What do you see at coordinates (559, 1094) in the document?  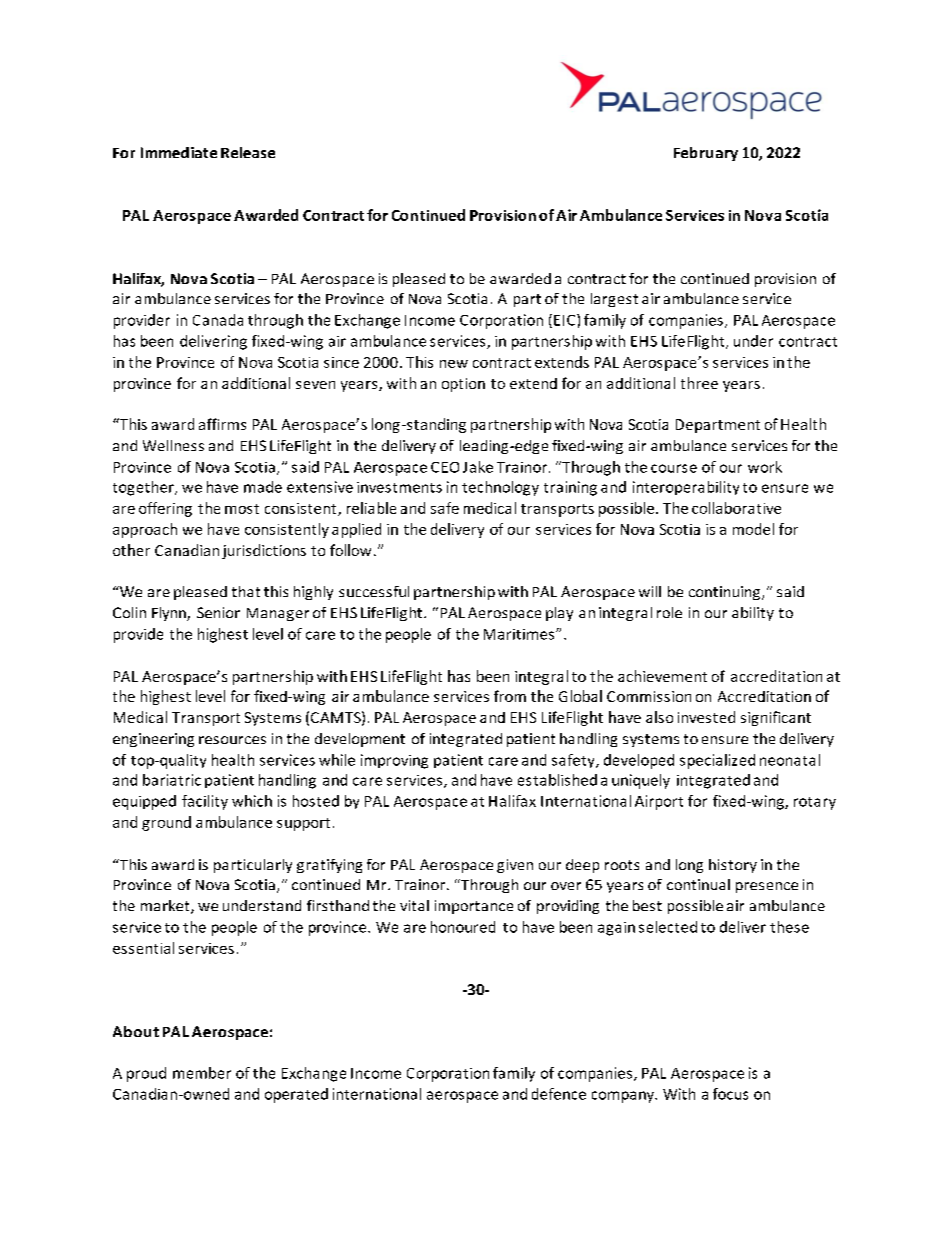 I see `defence` at bounding box center [559, 1094].
